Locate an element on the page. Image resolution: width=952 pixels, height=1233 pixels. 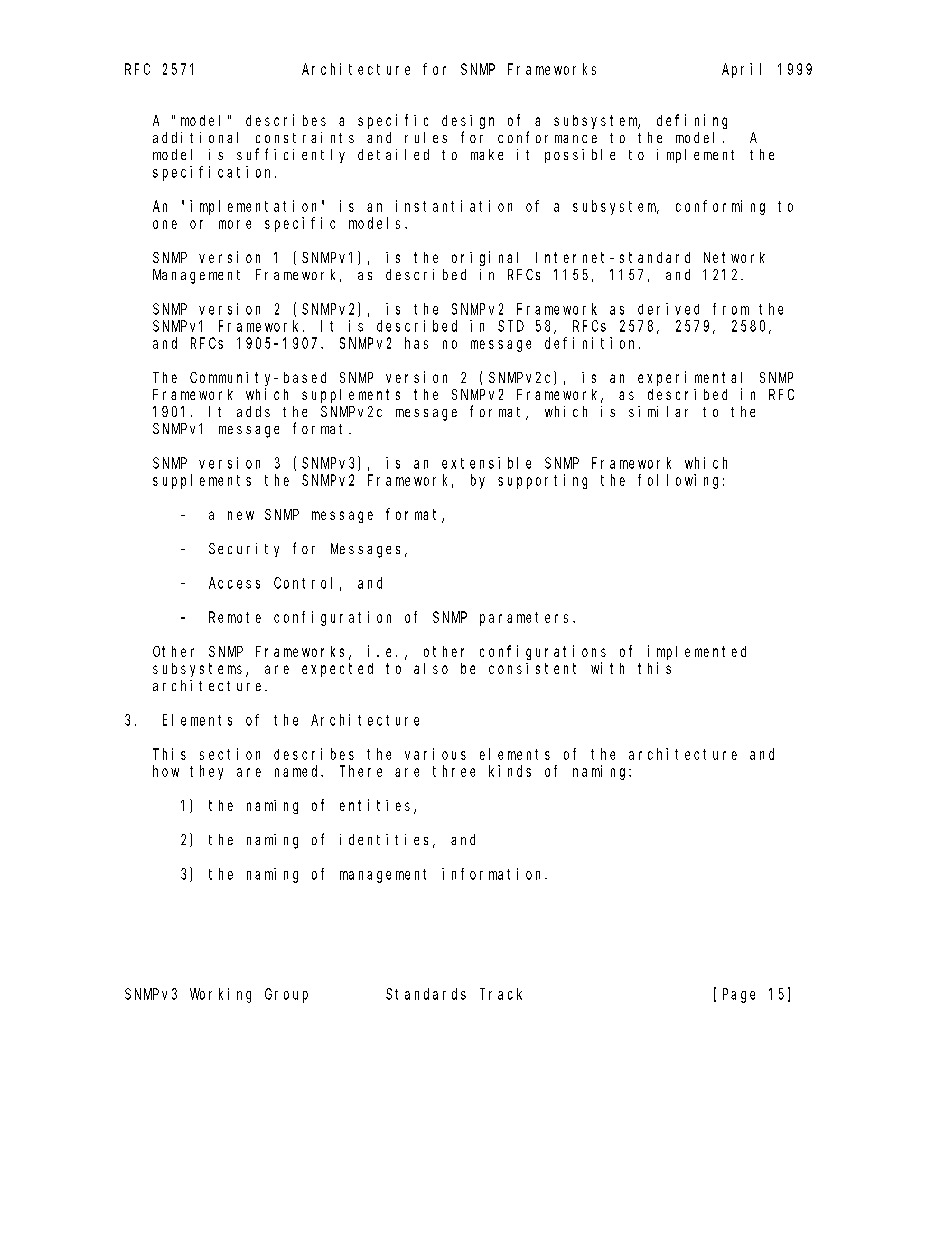
also is located at coordinates (431, 668).
